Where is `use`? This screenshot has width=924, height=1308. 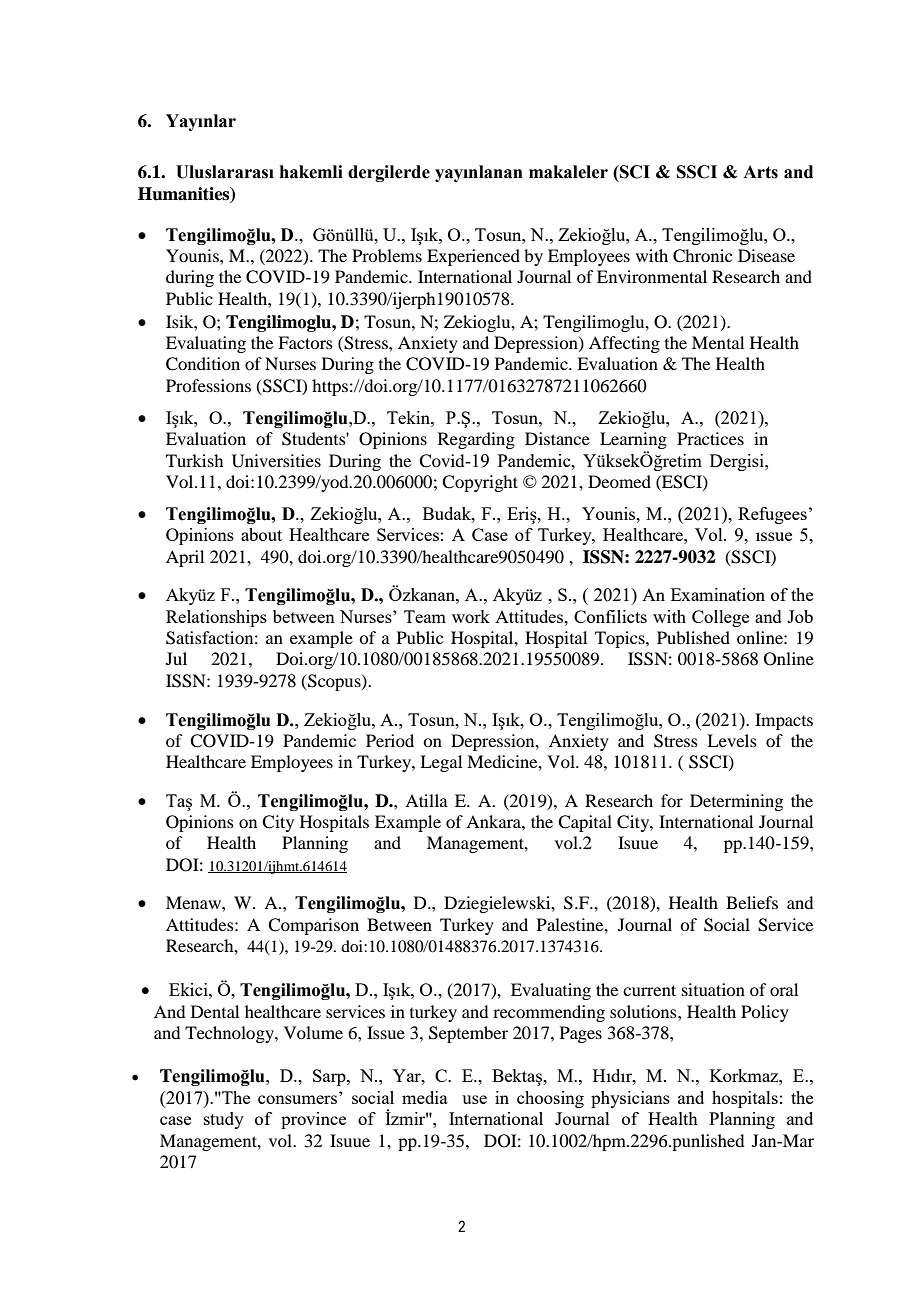 use is located at coordinates (474, 1099).
